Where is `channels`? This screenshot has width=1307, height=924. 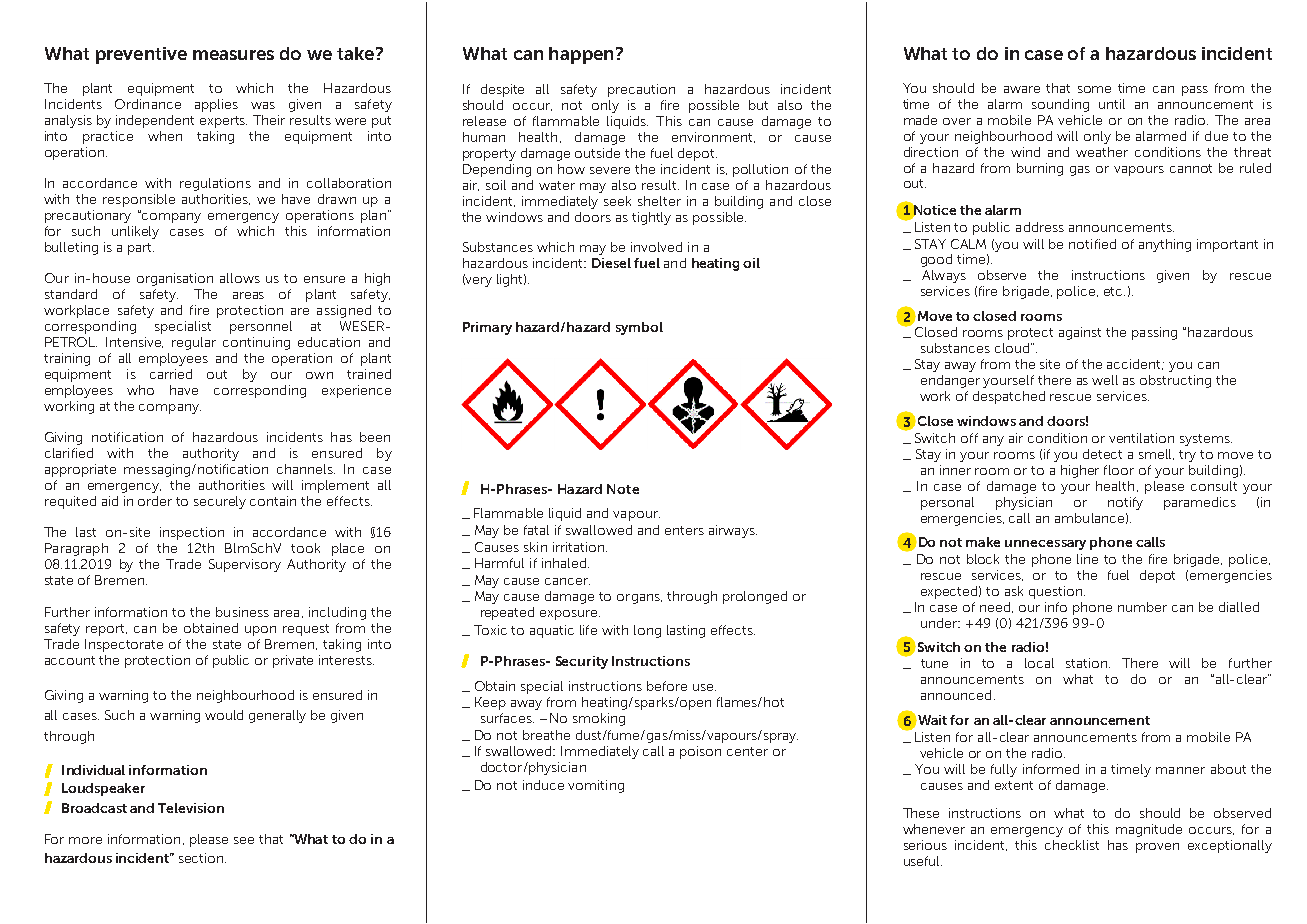
channels is located at coordinates (306, 469).
